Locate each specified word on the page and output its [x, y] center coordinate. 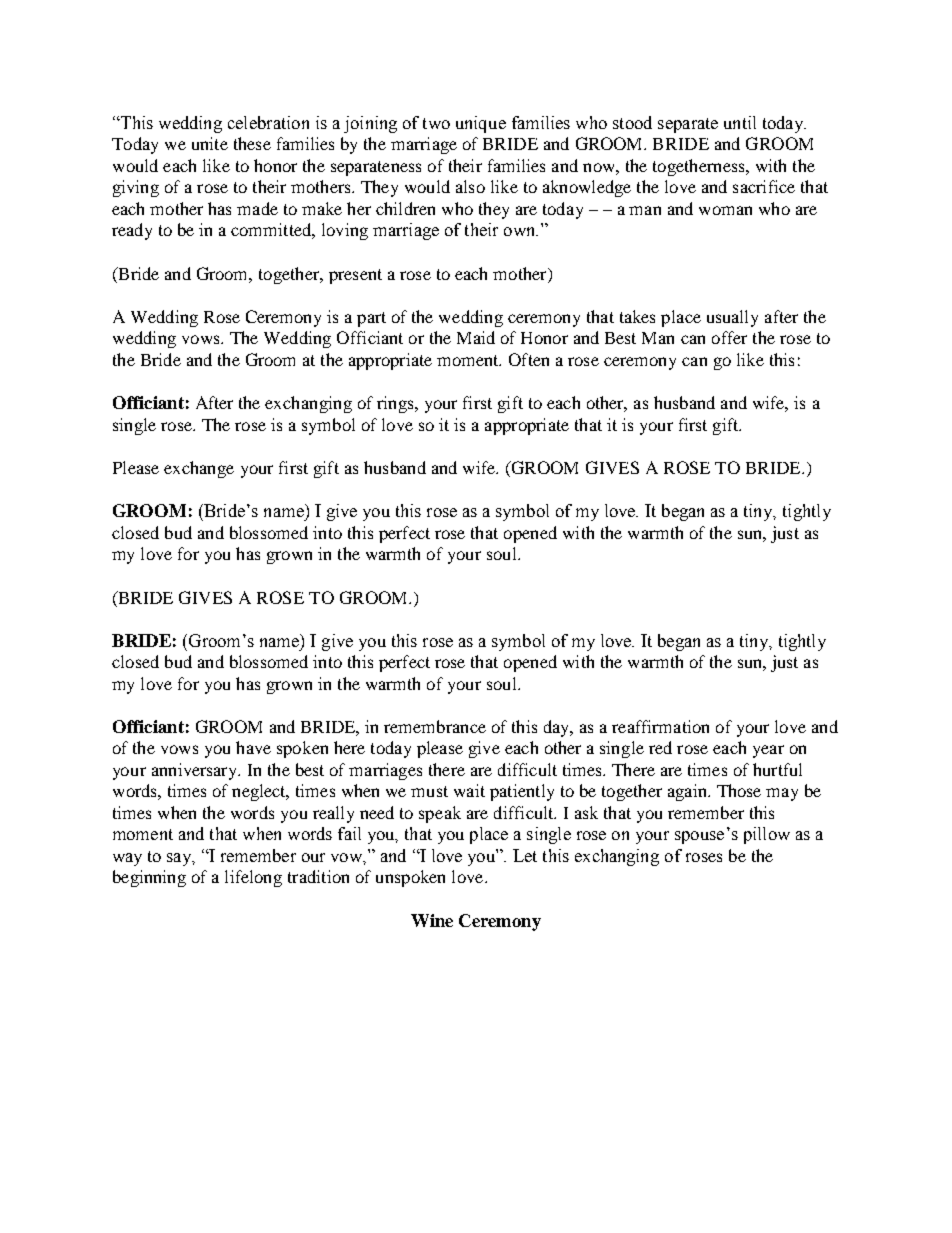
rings [396, 404]
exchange [199, 469]
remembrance [435, 726]
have [253, 747]
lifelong [253, 878]
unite [210, 143]
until [740, 122]
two [436, 123]
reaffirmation [660, 726]
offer [729, 337]
